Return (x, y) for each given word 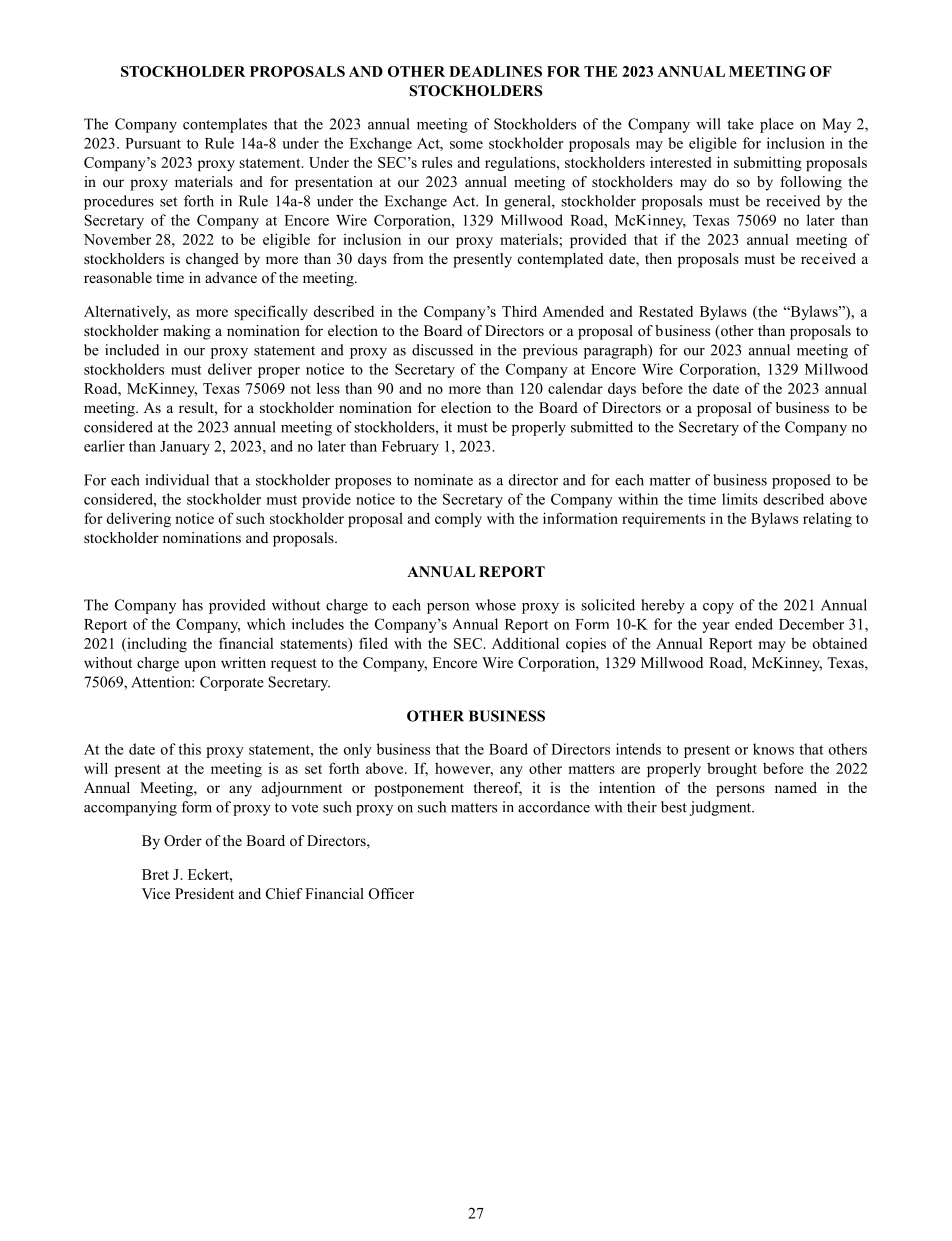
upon (200, 666)
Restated (666, 311)
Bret (155, 874)
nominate (443, 480)
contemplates (225, 125)
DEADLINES (495, 71)
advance (231, 277)
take (740, 124)
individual (177, 480)
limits (740, 499)
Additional (525, 643)
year (716, 627)
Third (519, 311)
